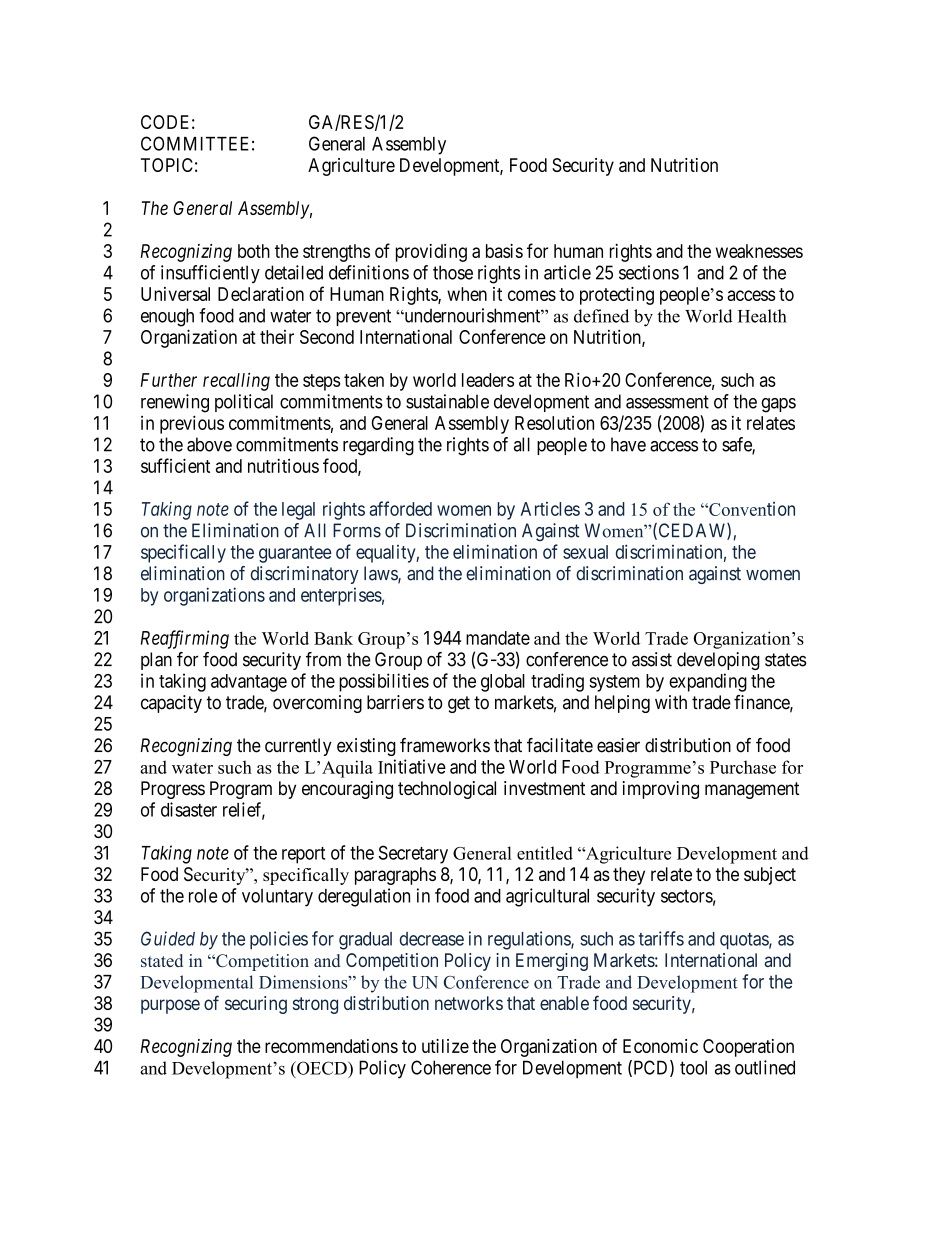 The image size is (952, 1233). I want to click on securing, so click(256, 1005).
